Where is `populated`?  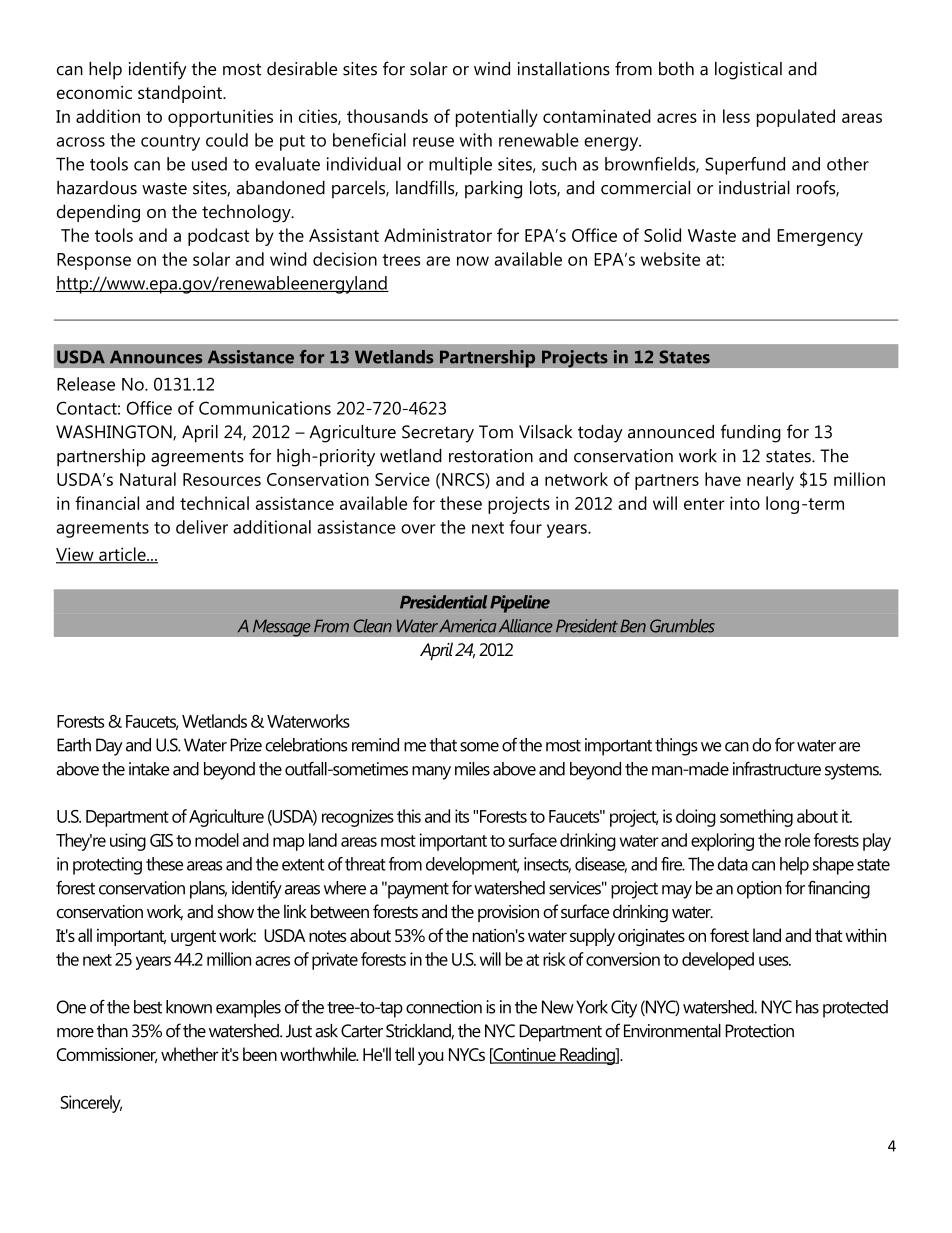 populated is located at coordinates (796, 118).
